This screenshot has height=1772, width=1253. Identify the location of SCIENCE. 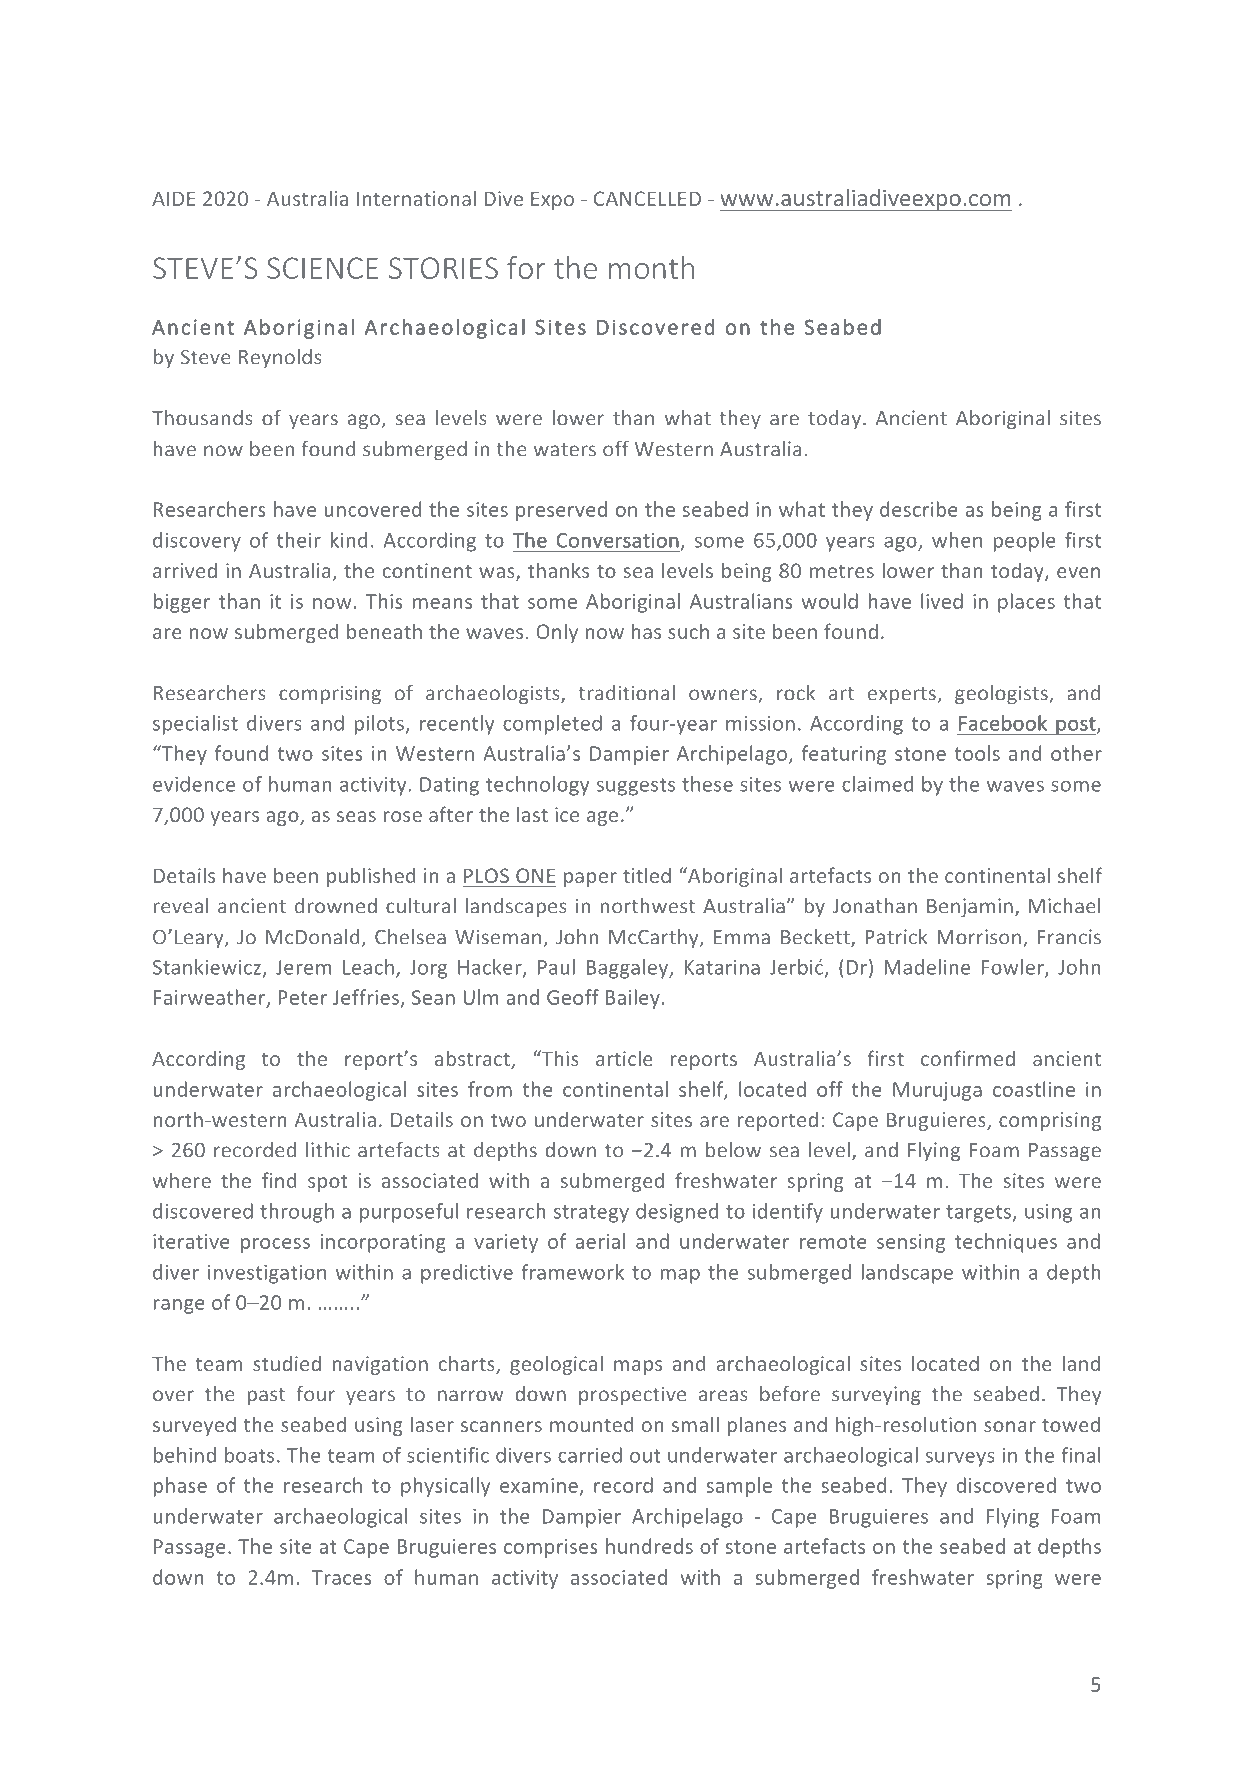
(322, 268).
